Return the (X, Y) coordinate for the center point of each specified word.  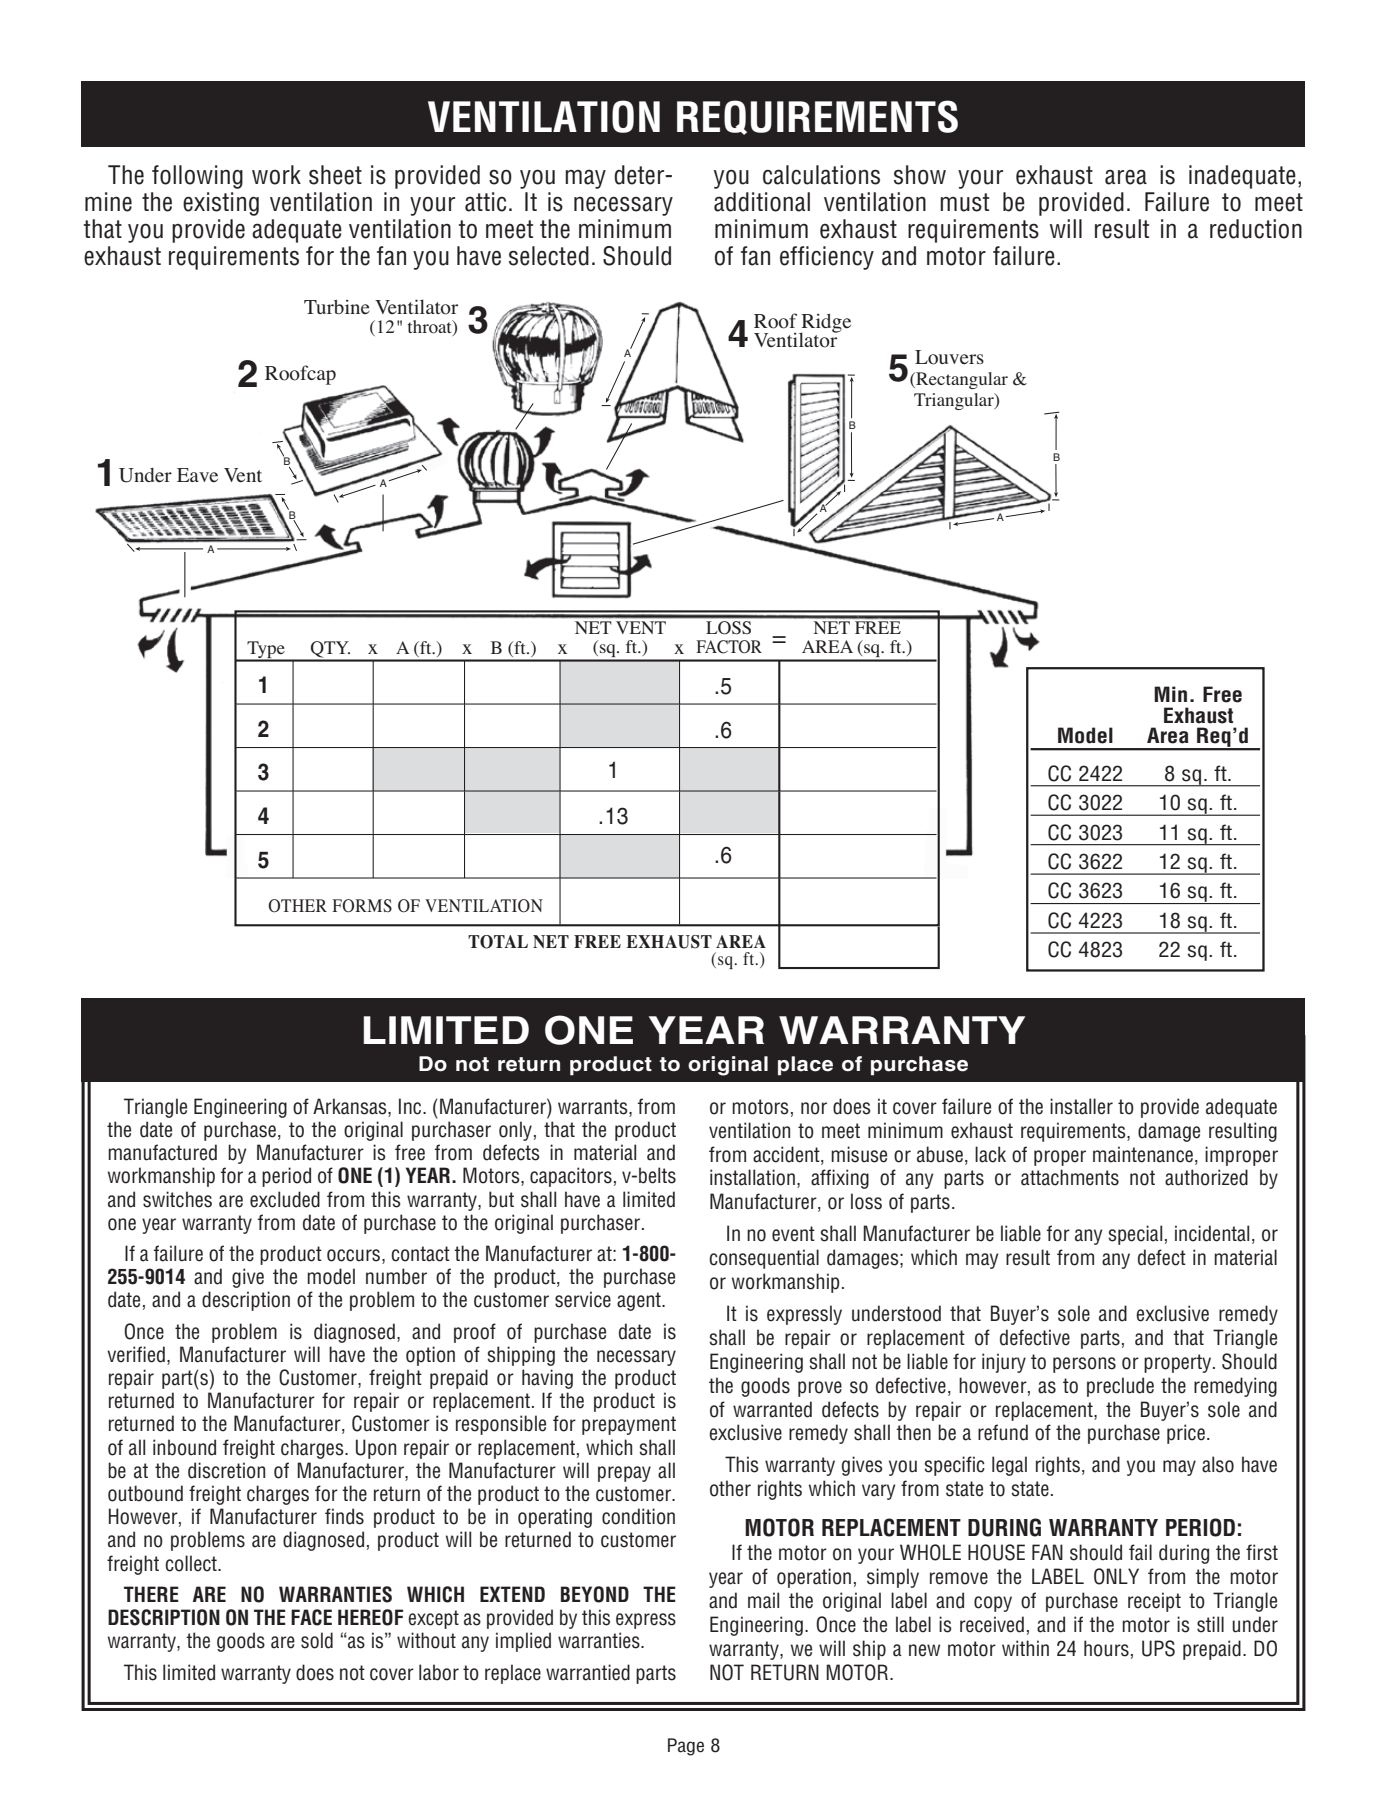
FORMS (362, 906)
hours (1106, 1648)
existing (221, 204)
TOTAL (498, 942)
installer (1081, 1106)
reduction (1256, 229)
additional (762, 202)
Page (686, 1747)
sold (317, 1640)
